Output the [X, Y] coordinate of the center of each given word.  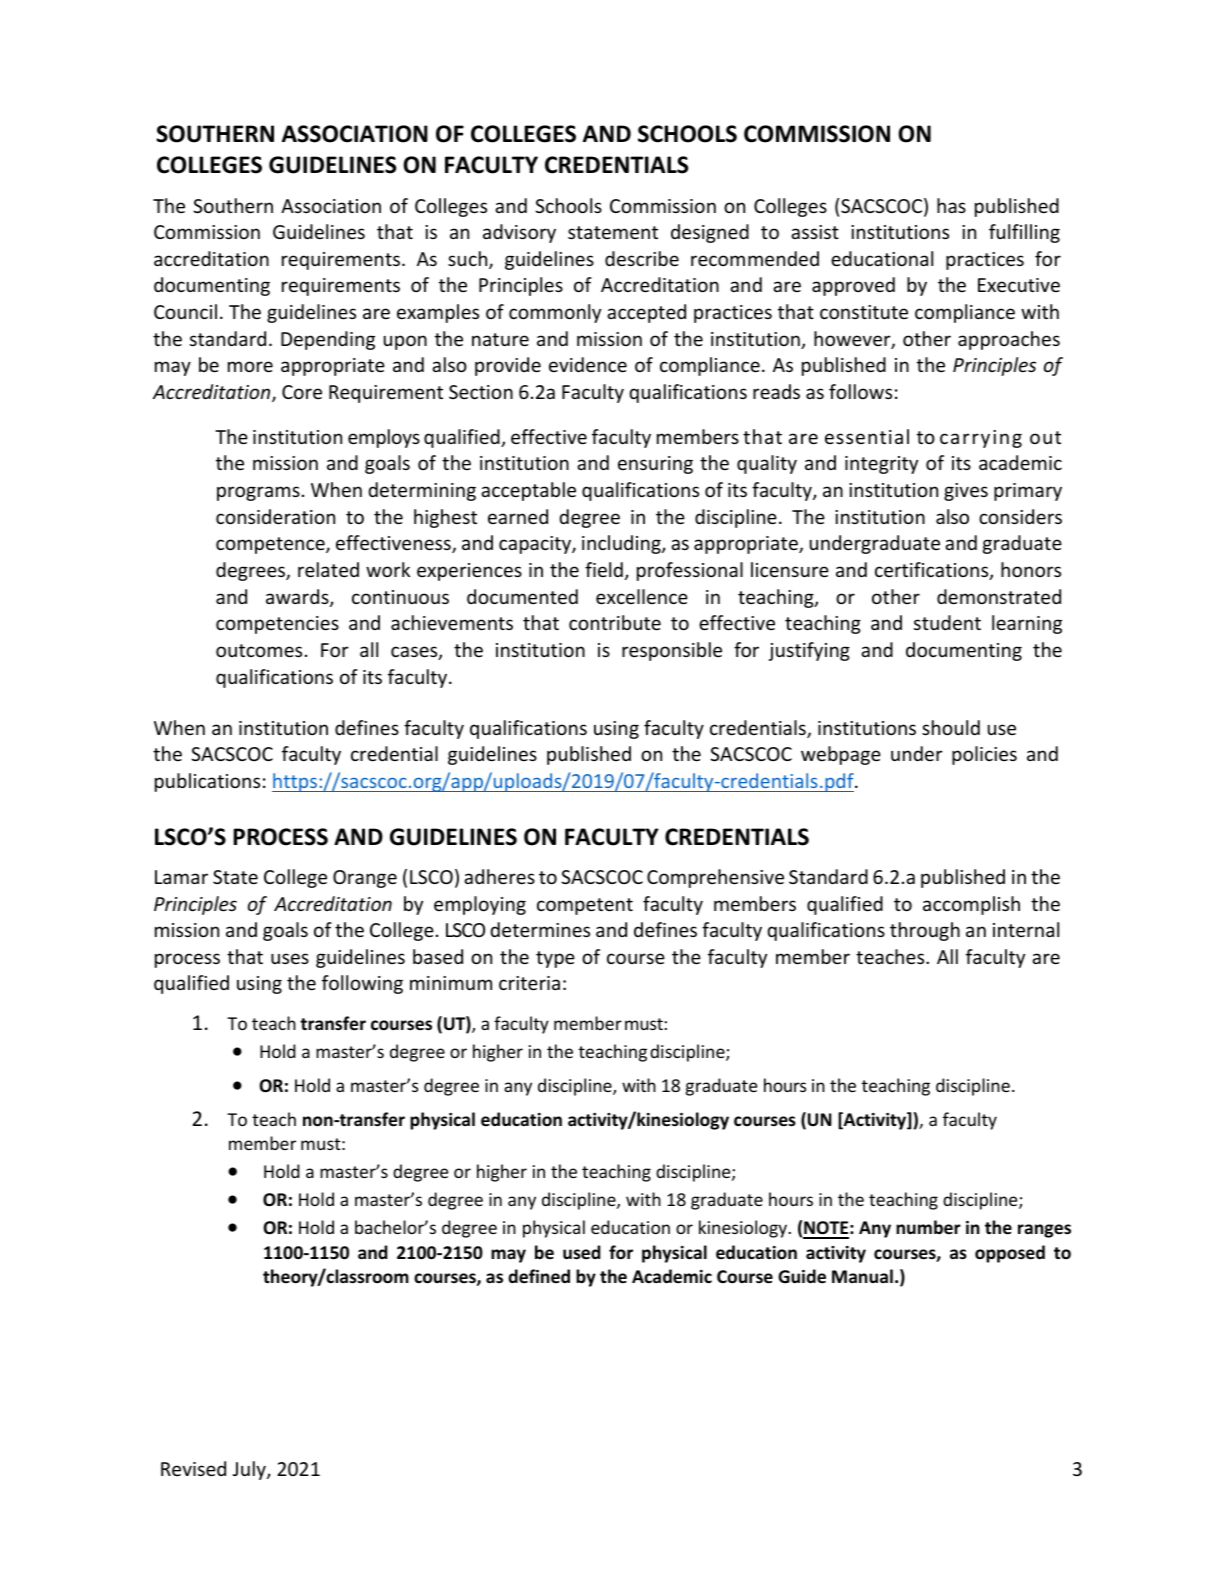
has [951, 205]
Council [185, 311]
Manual [862, 1276]
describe [642, 258]
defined [539, 1276]
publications [207, 782]
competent [585, 906]
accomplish [971, 905]
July [250, 1470]
